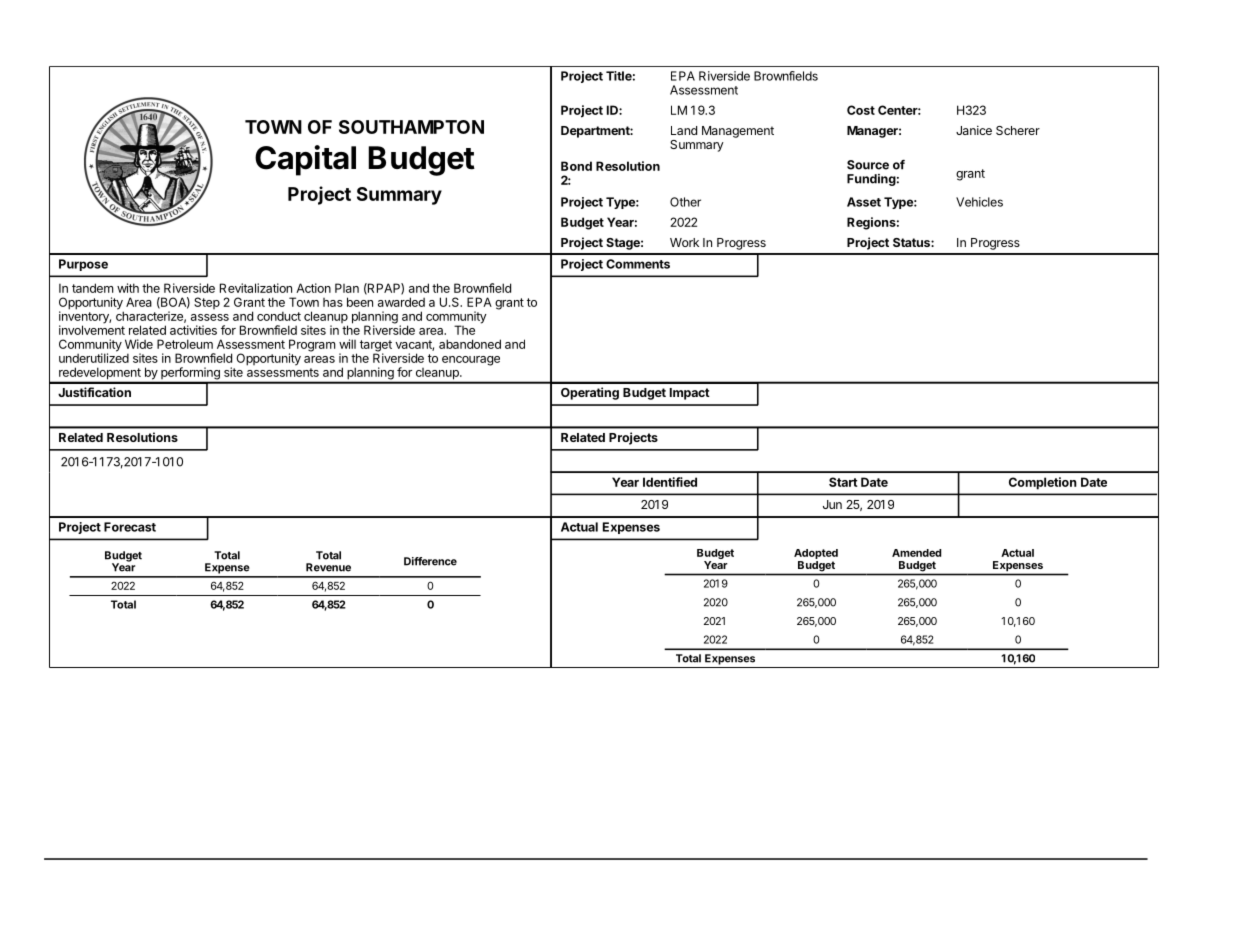 The image size is (1233, 952). What do you see at coordinates (979, 202) in the screenshot?
I see `Vehicles` at bounding box center [979, 202].
